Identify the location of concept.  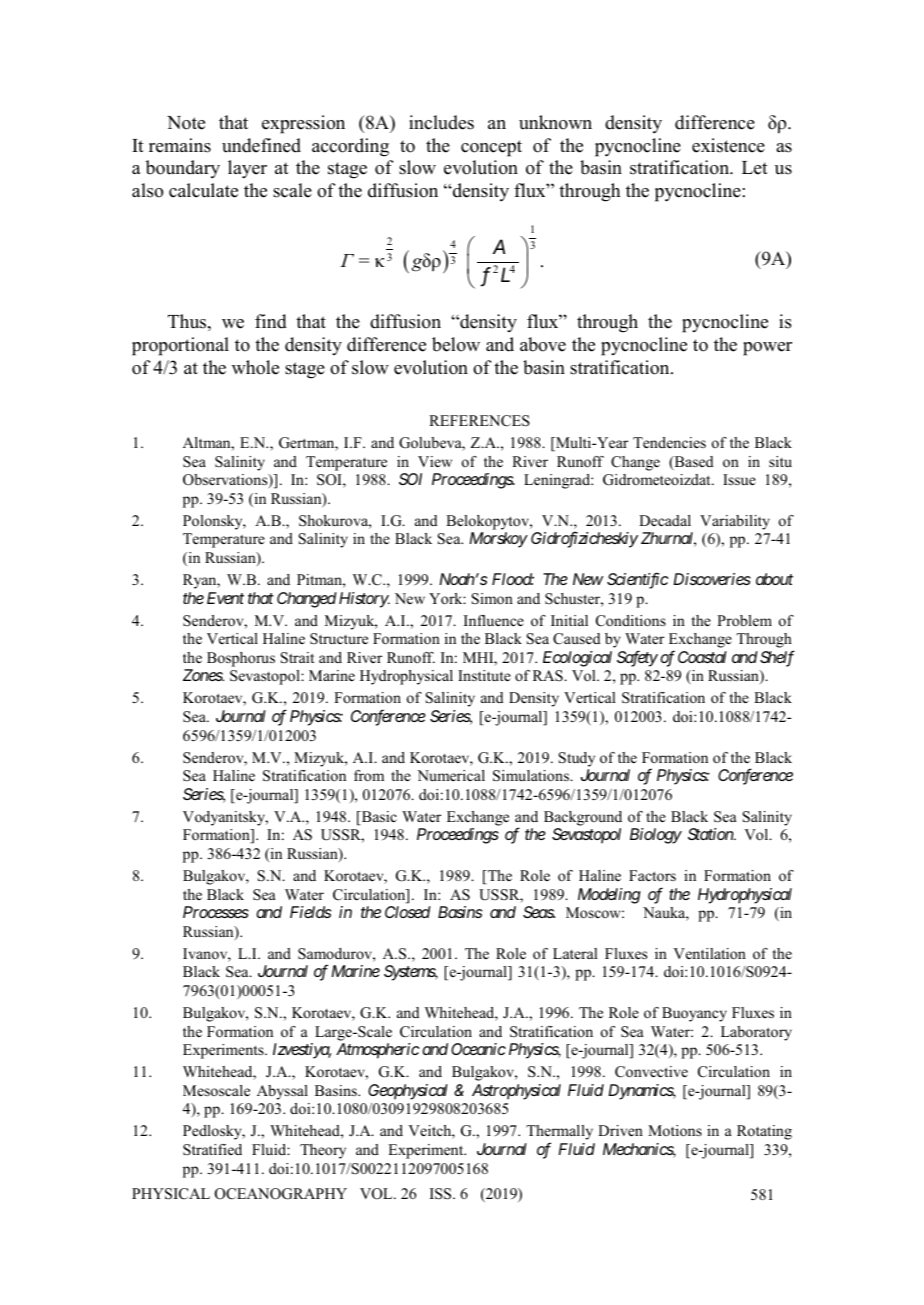
(491, 148).
